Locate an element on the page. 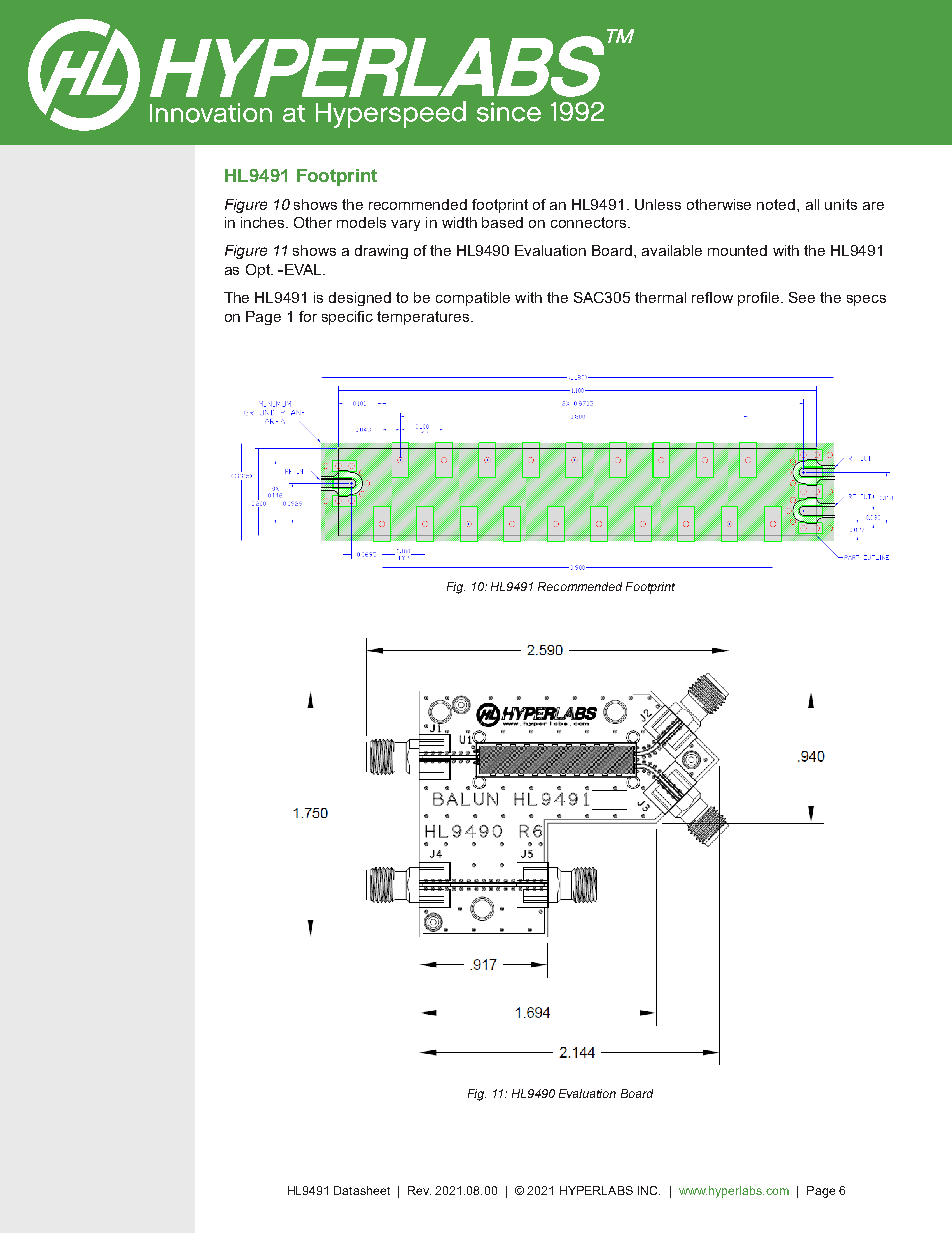  temperatures is located at coordinates (423, 318).
